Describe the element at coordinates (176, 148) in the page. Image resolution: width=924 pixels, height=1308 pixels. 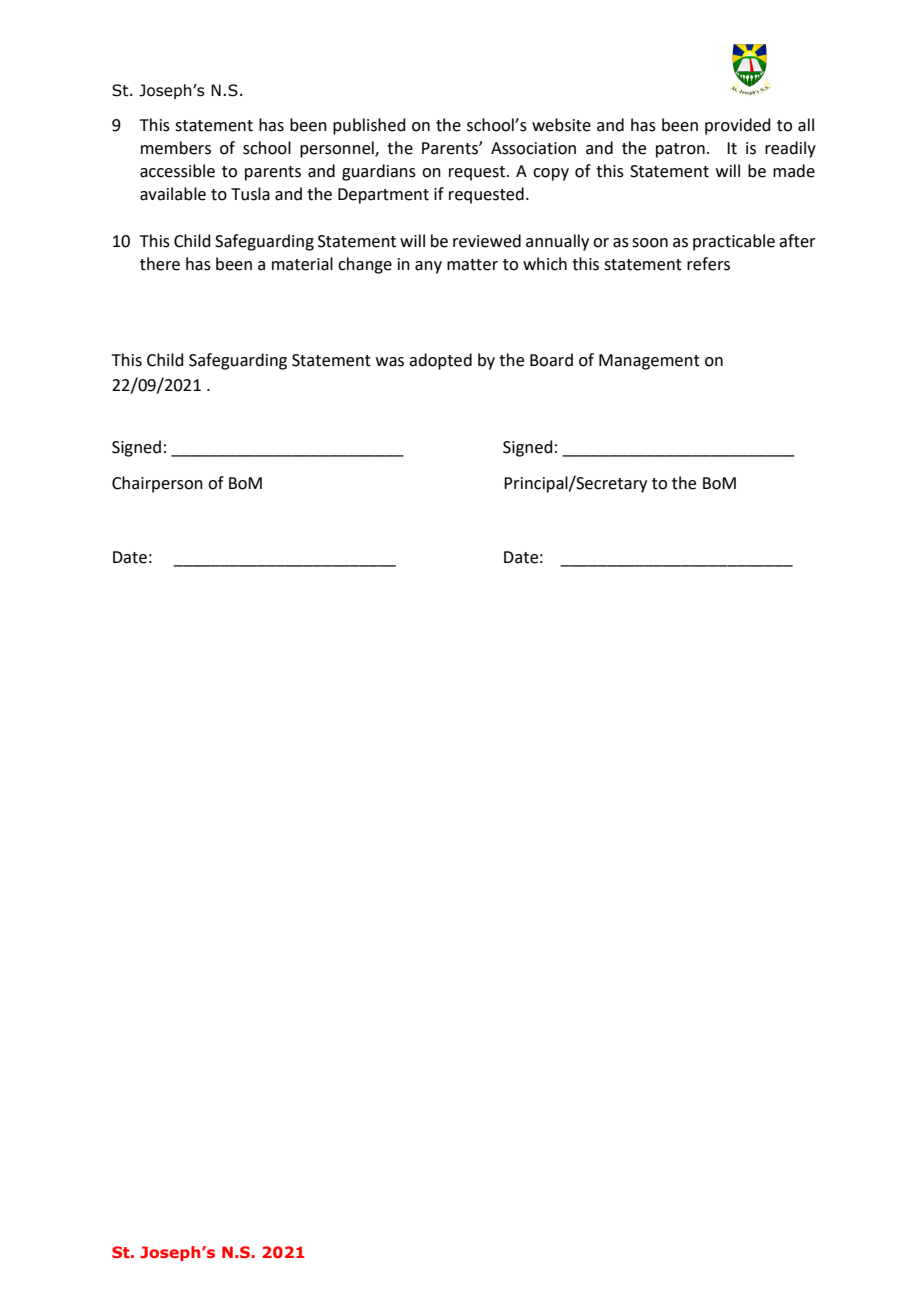
I see `members` at that location.
